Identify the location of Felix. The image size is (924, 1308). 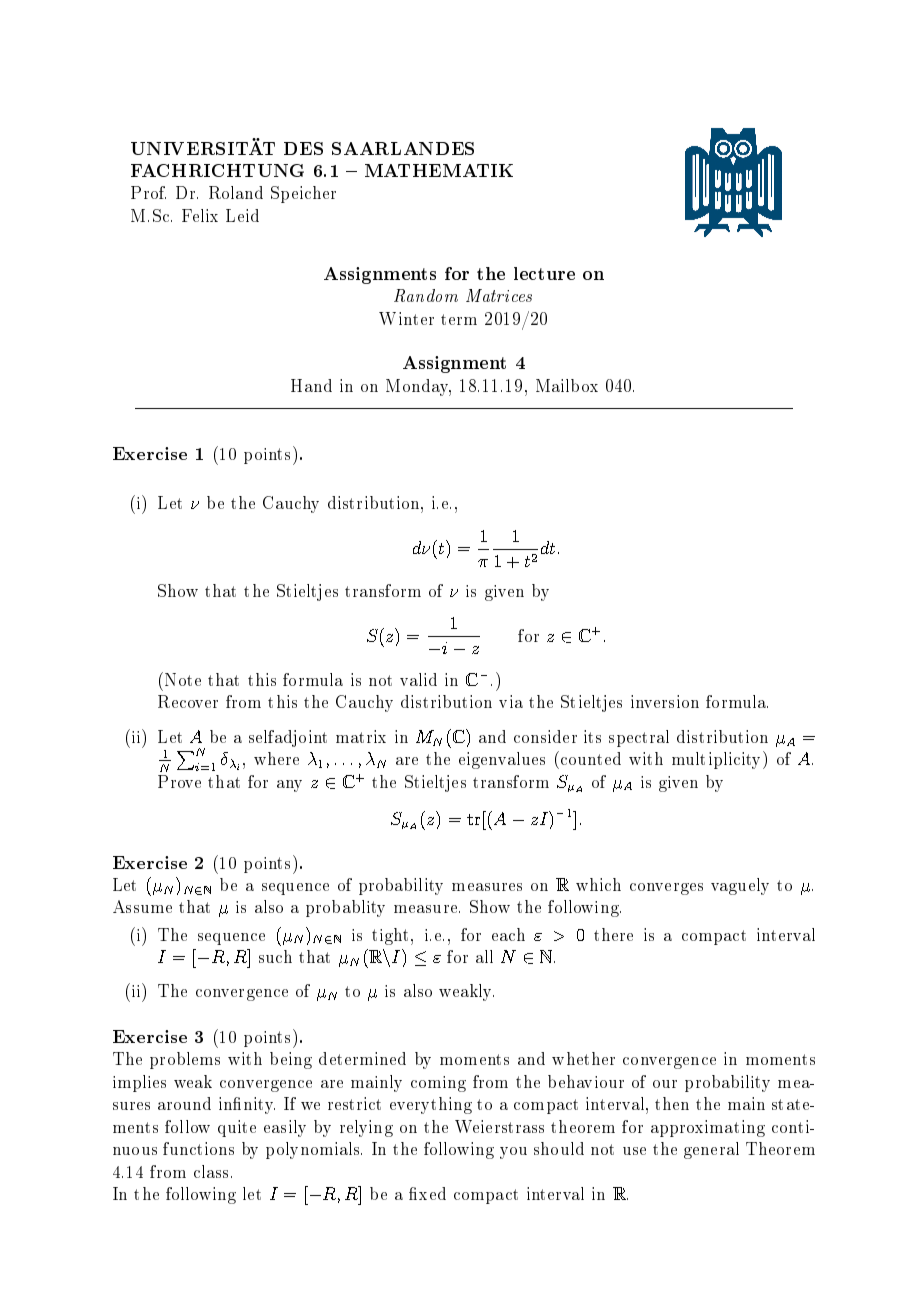
(200, 215).
